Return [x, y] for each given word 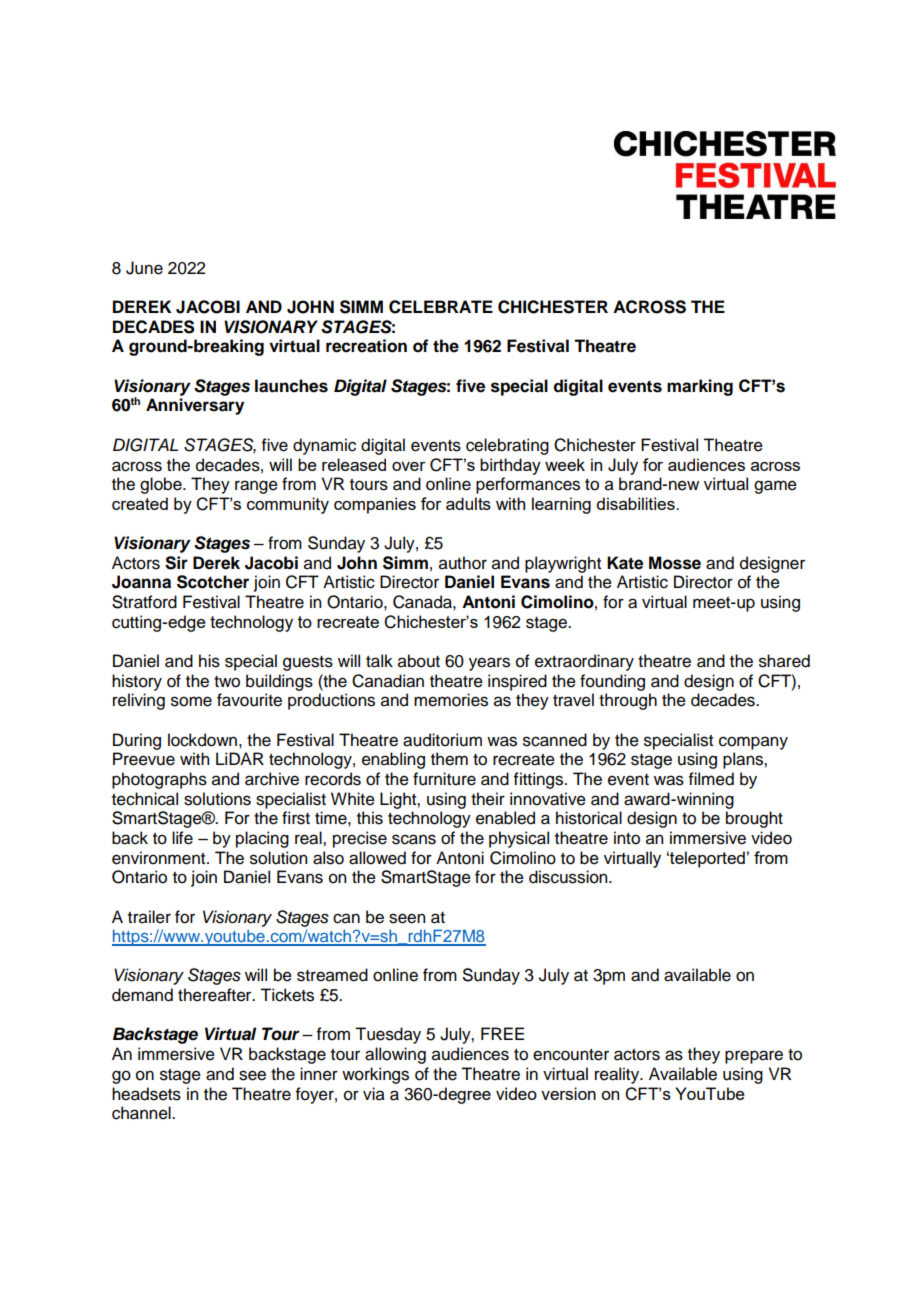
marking [700, 387]
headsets [146, 1094]
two [227, 682]
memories [451, 700]
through [628, 701]
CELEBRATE [441, 307]
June [144, 268]
